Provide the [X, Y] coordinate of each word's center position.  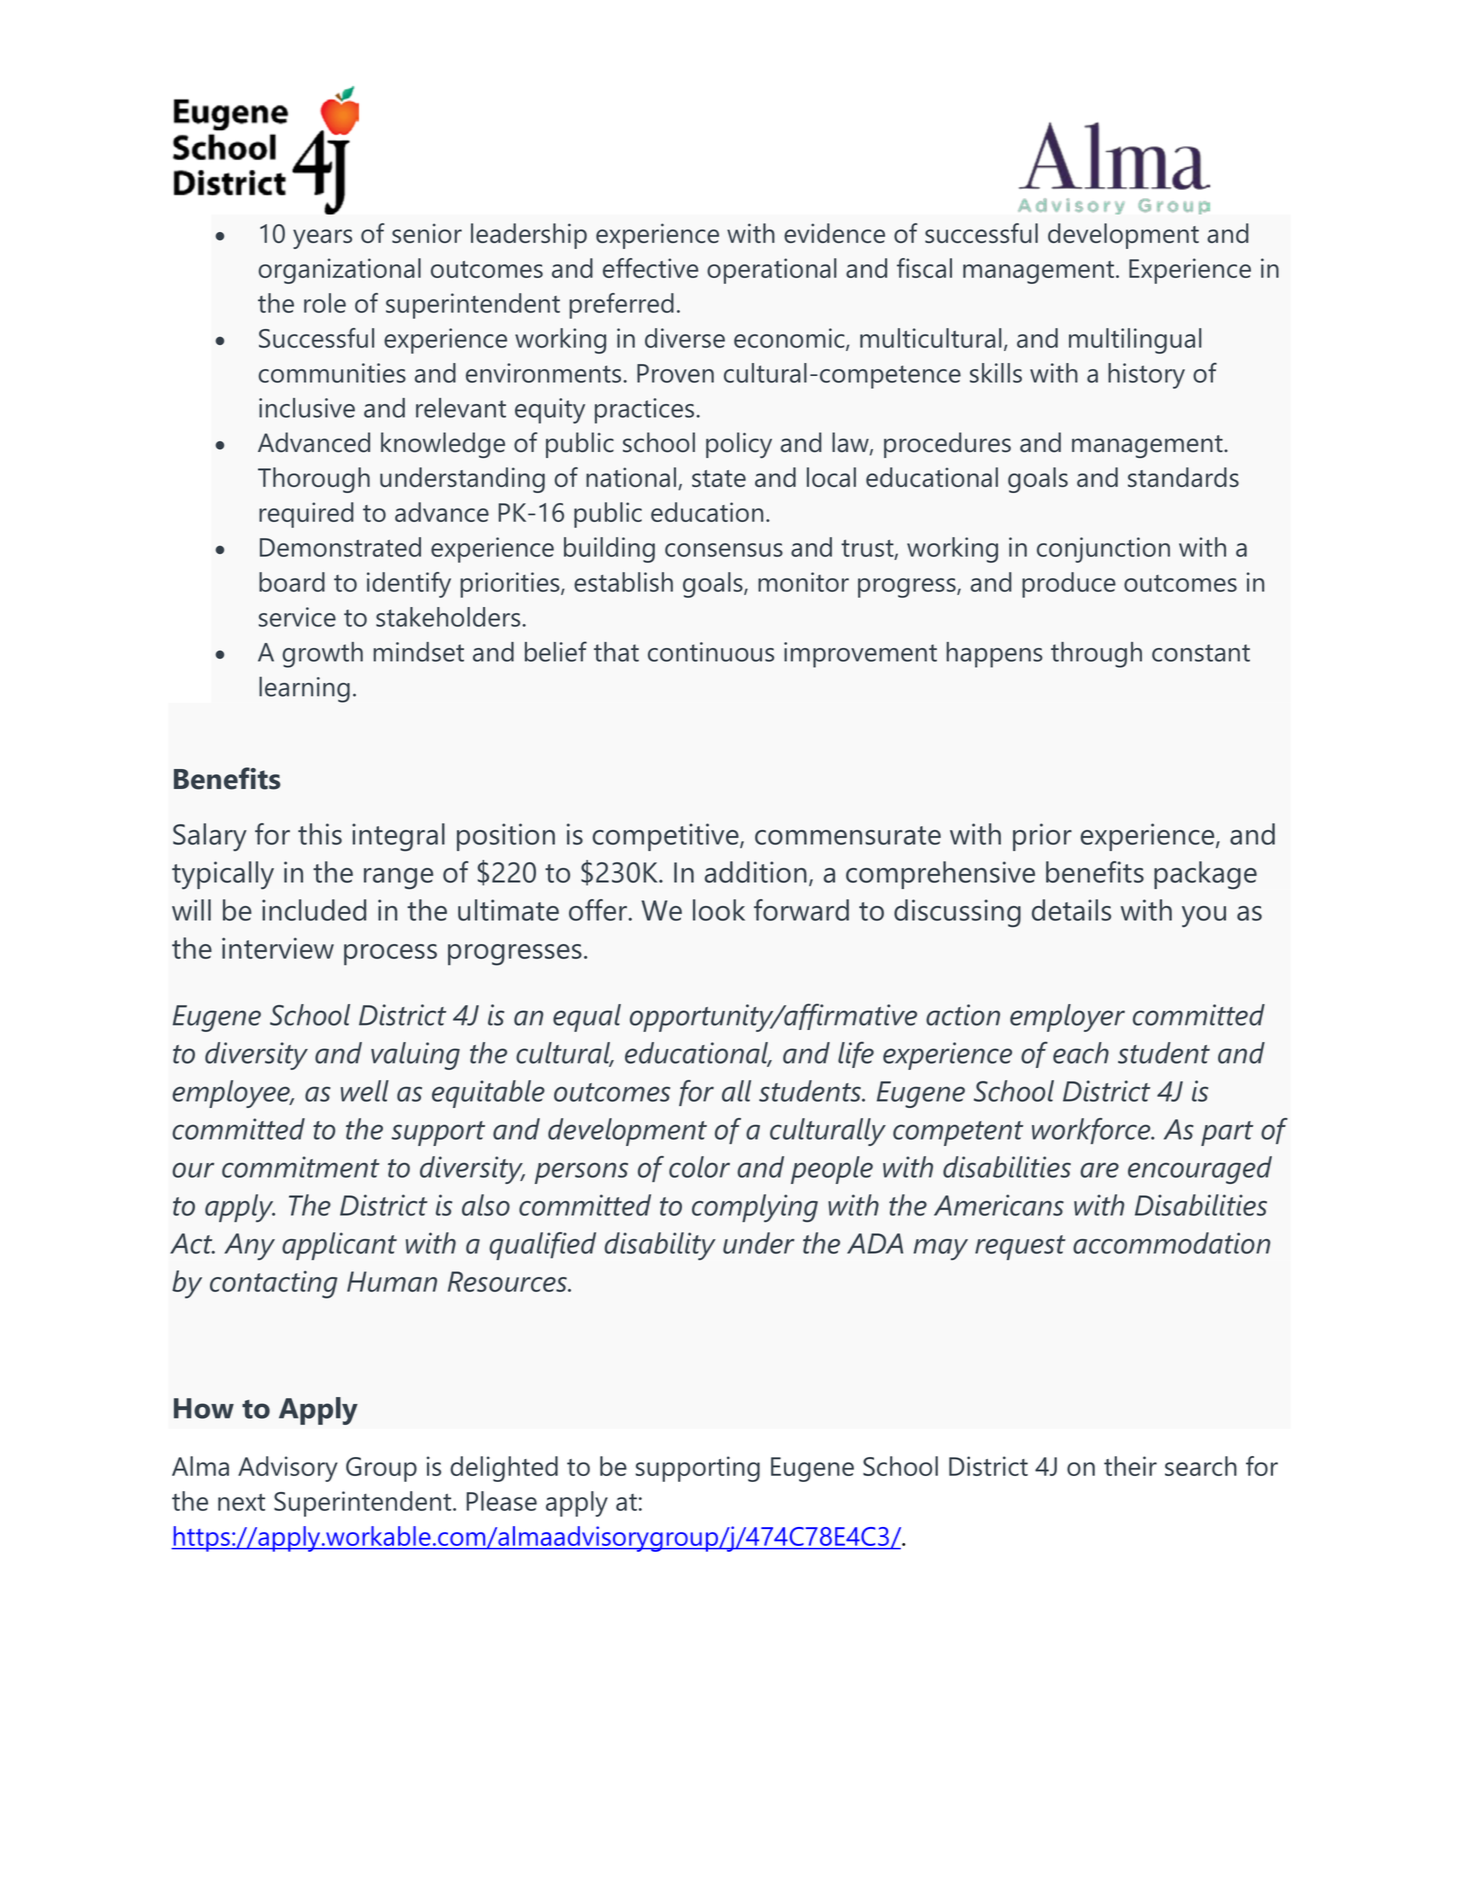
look [719, 910]
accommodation [1171, 1243]
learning [304, 689]
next [241, 1502]
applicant [339, 1246]
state [719, 478]
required [306, 515]
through [1096, 655]
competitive [666, 837]
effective [650, 268]
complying [755, 1208]
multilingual [1135, 341]
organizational [339, 271]
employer [1067, 1018]
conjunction [1103, 550]
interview [278, 948]
